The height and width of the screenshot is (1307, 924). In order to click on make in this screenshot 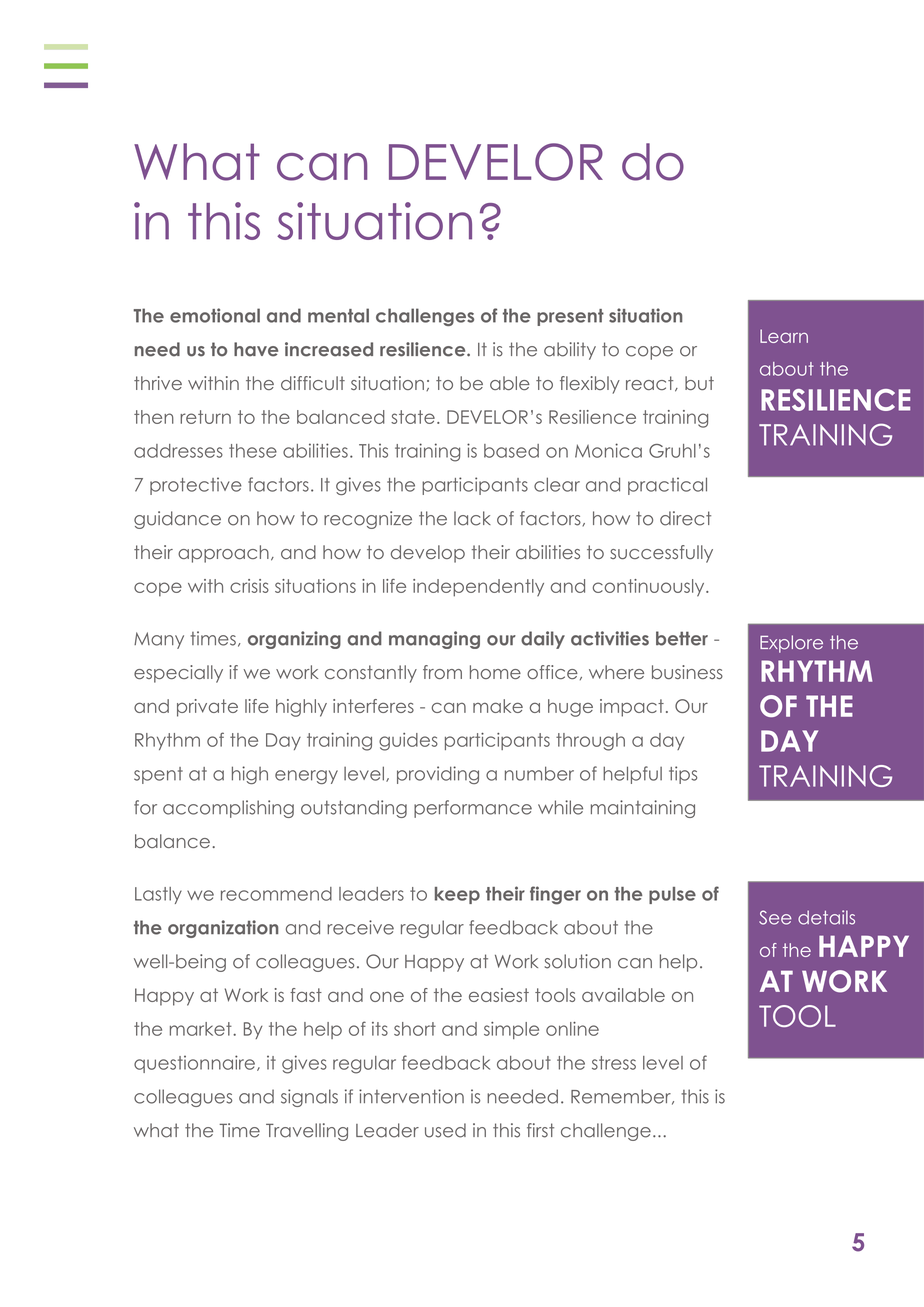, I will do `click(498, 706)`.
